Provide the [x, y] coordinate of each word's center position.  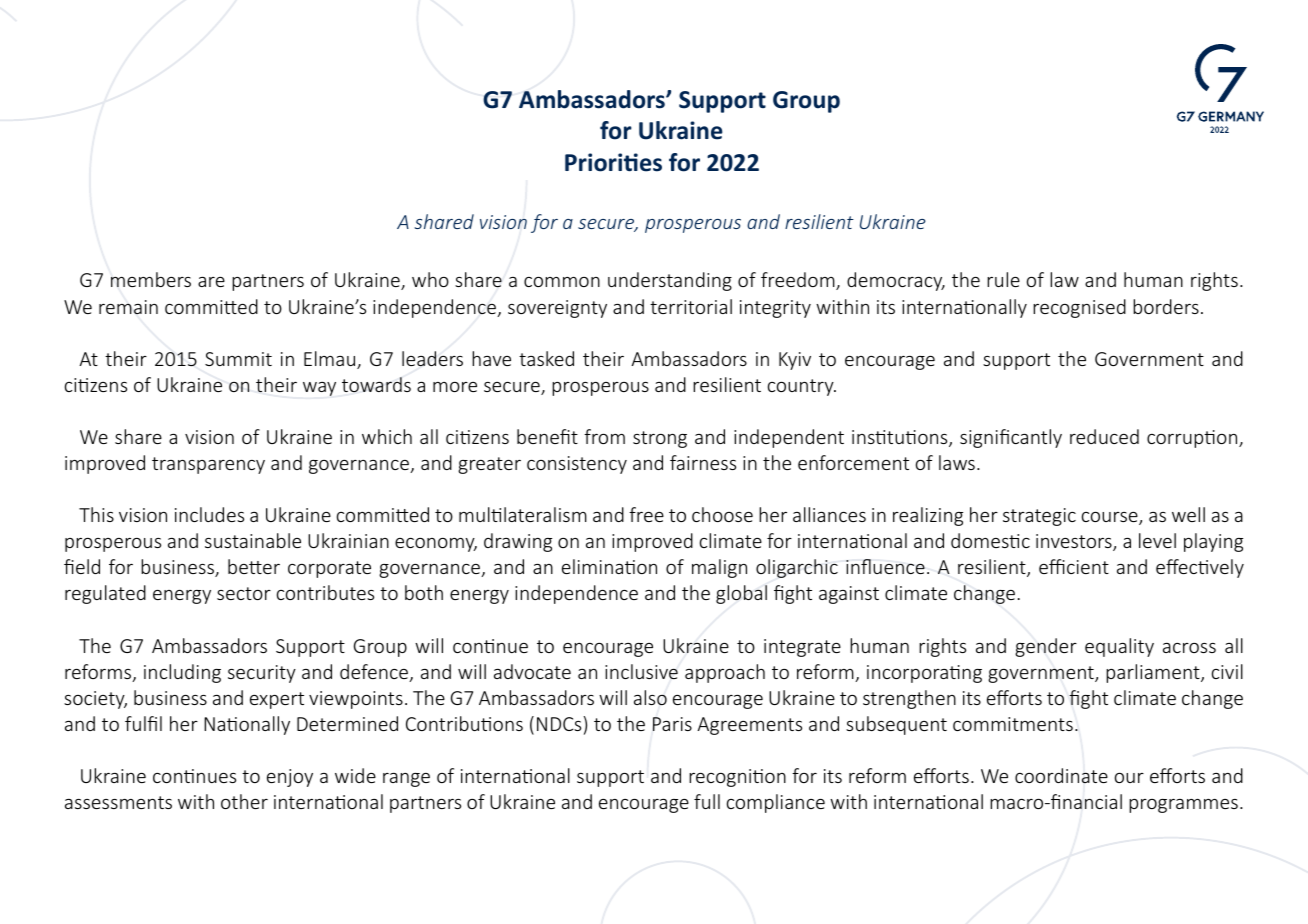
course [1111, 518]
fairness [703, 462]
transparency [208, 465]
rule [1003, 279]
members [151, 279]
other [244, 801]
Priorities [613, 162]
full [707, 801]
